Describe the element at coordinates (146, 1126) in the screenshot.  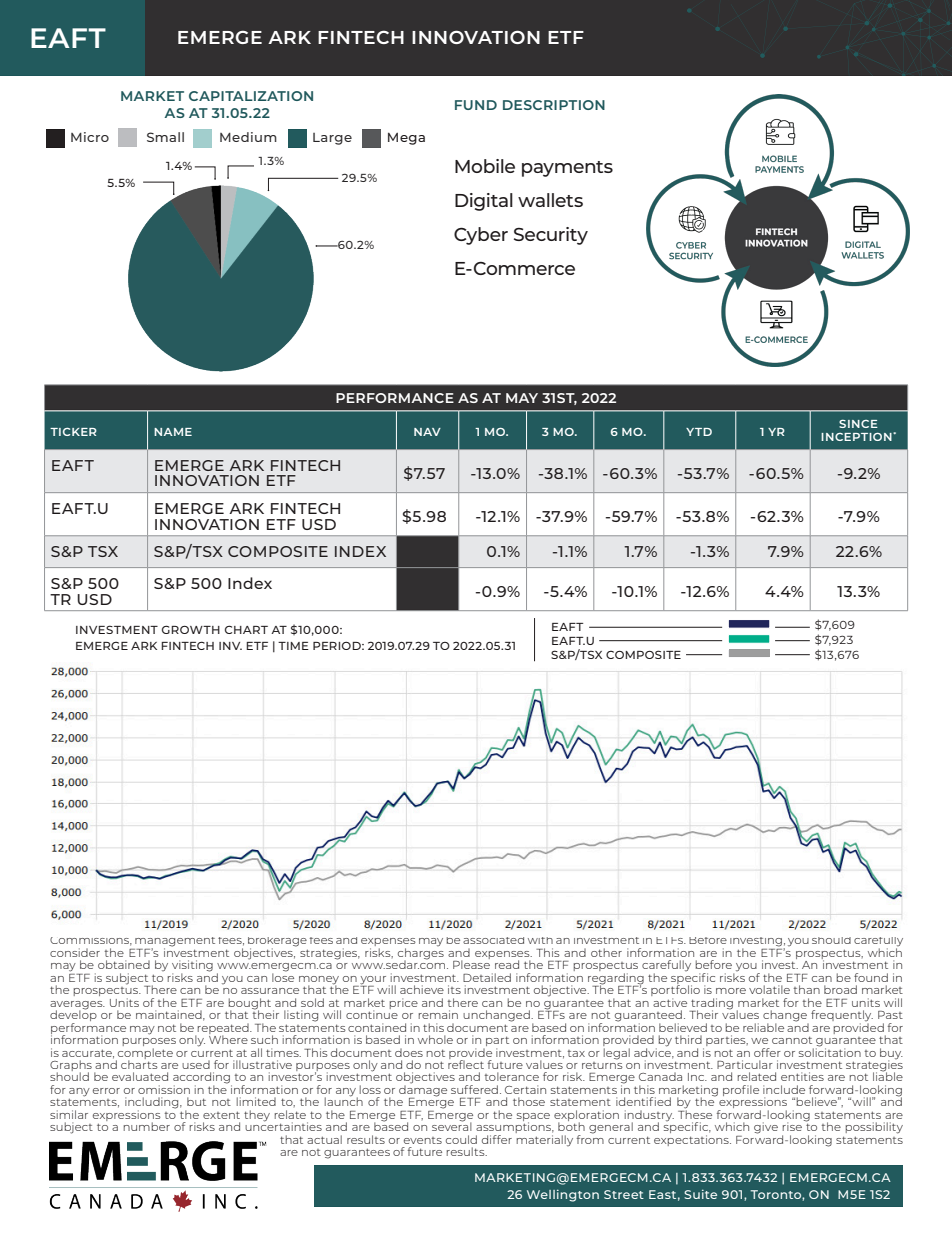
I see `number` at that location.
